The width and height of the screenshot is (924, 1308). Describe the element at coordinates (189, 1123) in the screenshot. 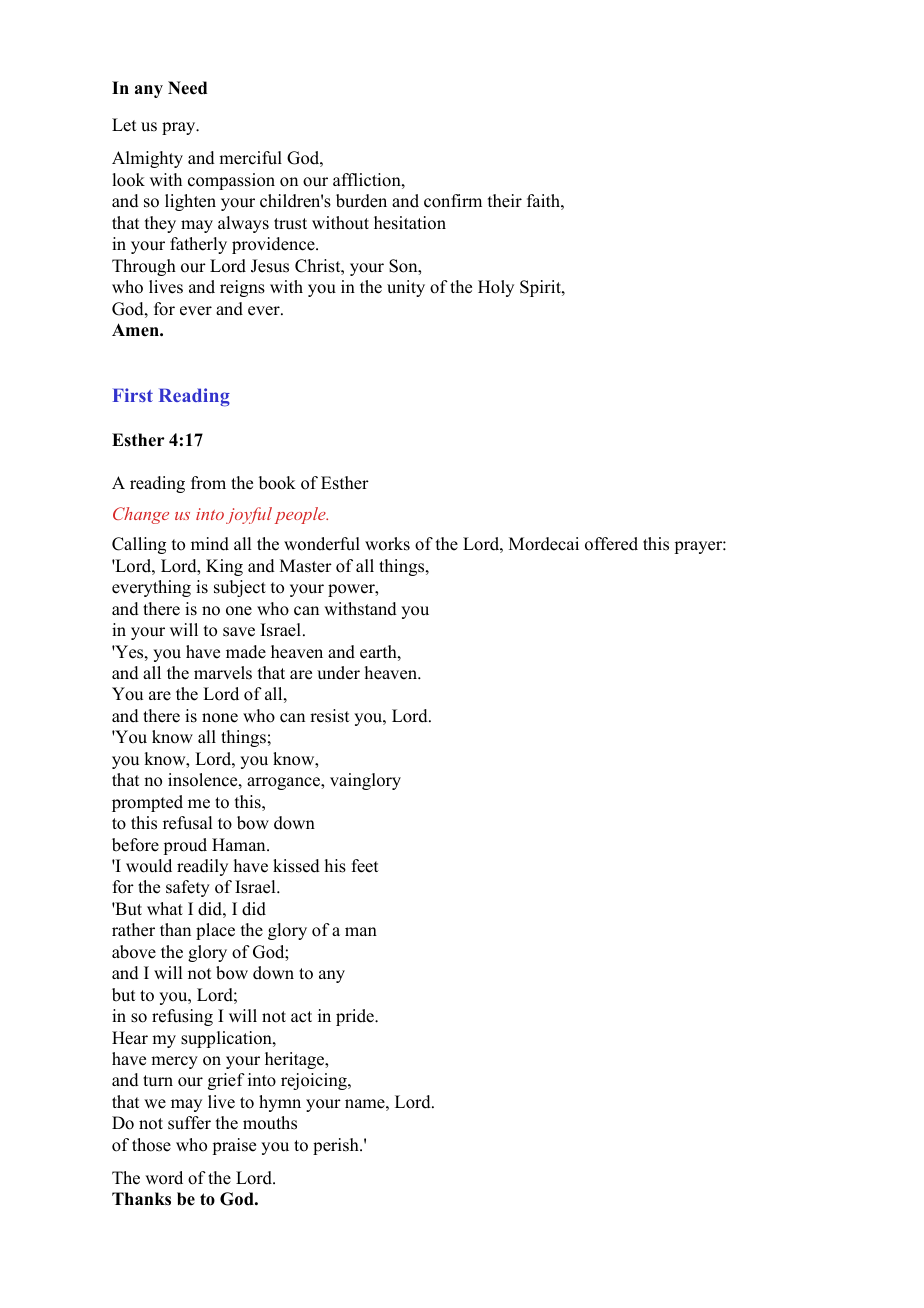

I see `suffer` at that location.
